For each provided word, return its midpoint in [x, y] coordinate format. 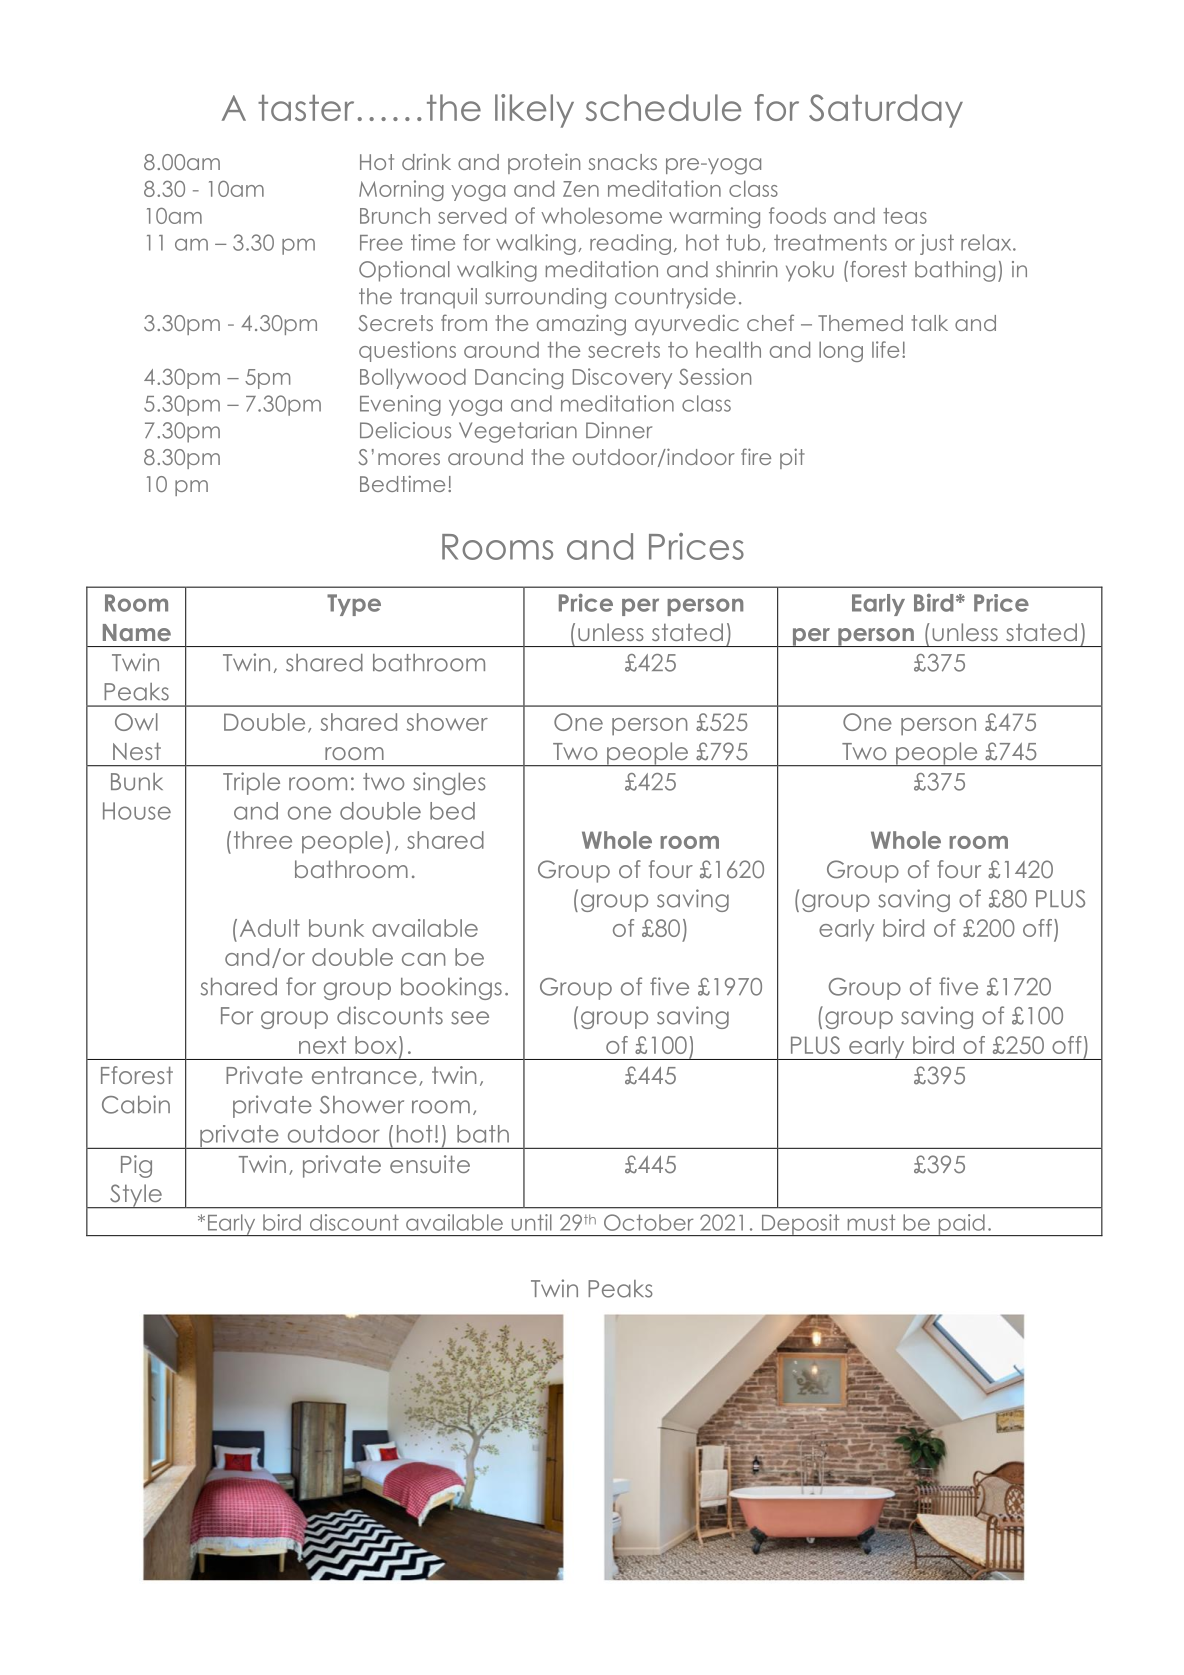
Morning [401, 190]
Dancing [519, 378]
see [470, 1018]
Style [136, 1196]
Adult [270, 928]
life [885, 349]
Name [137, 632]
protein [544, 163]
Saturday [886, 111]
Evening [400, 405]
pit [792, 458]
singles [449, 783]
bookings [451, 988]
